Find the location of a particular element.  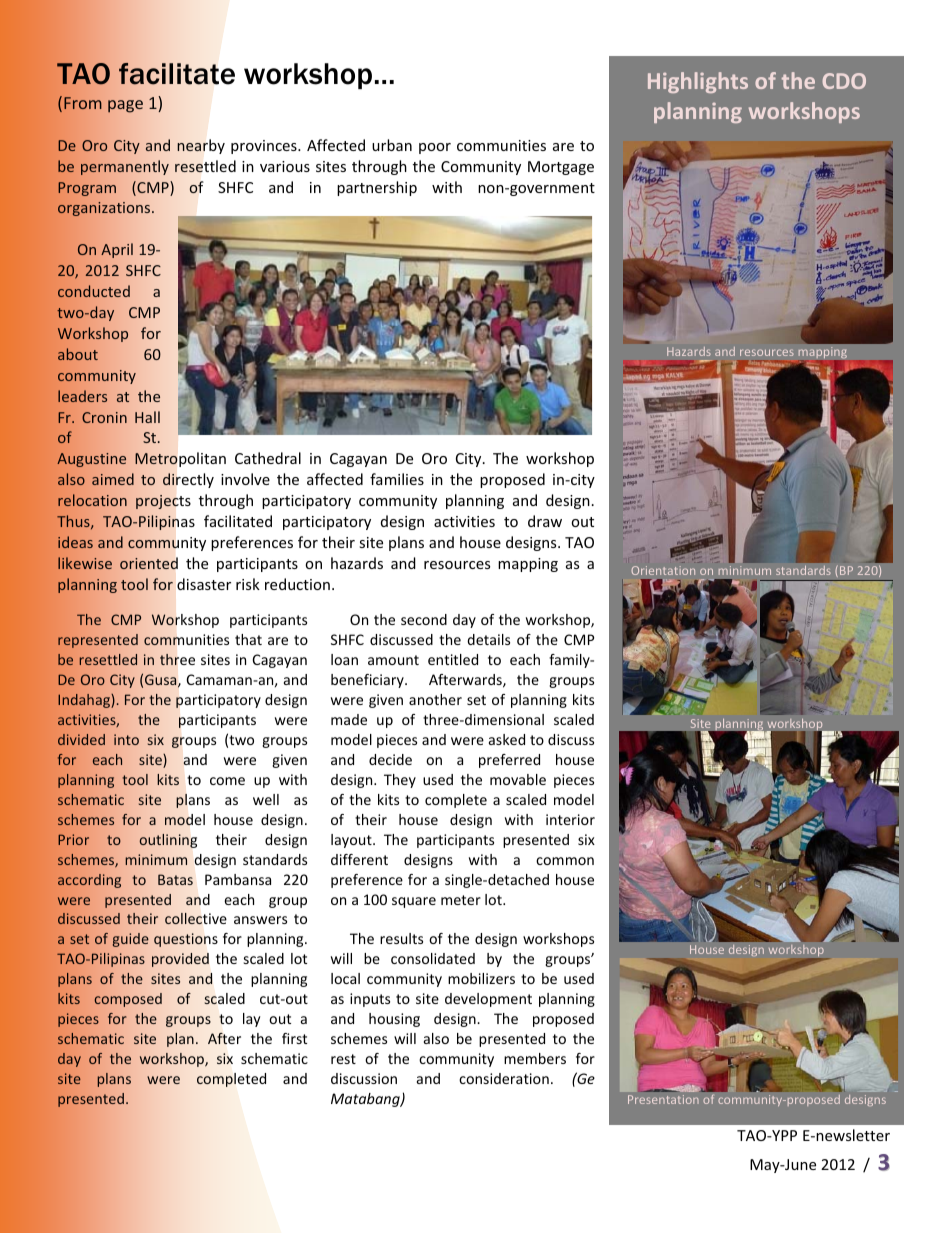

consideration is located at coordinates (504, 1078).
